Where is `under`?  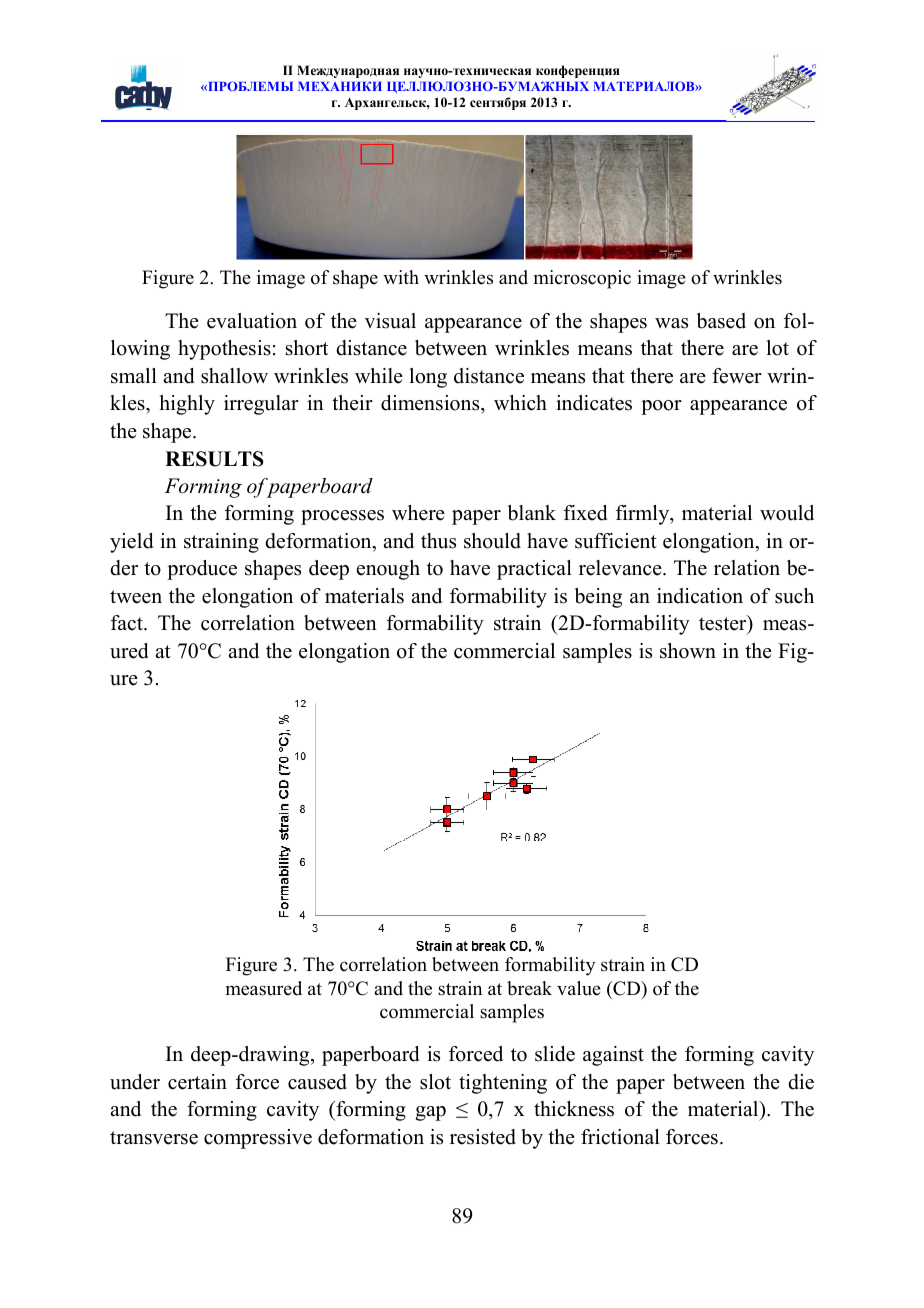
under is located at coordinates (135, 1082).
